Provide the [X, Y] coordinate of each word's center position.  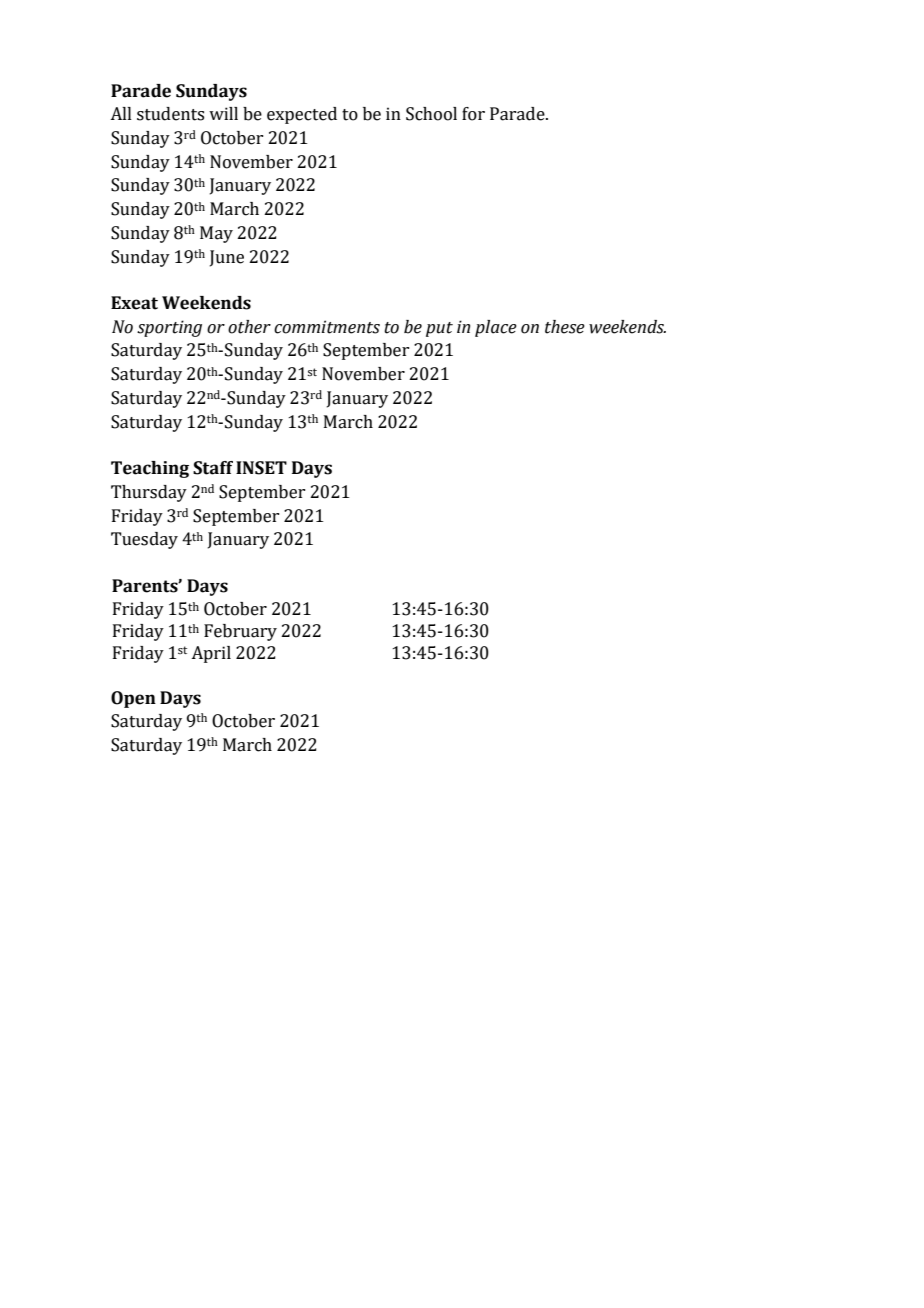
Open [133, 699]
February [240, 632]
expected [302, 115]
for [473, 114]
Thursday [149, 493]
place [496, 328]
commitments [327, 327]
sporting [169, 328]
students [170, 114]
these [565, 327]
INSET [261, 468]
